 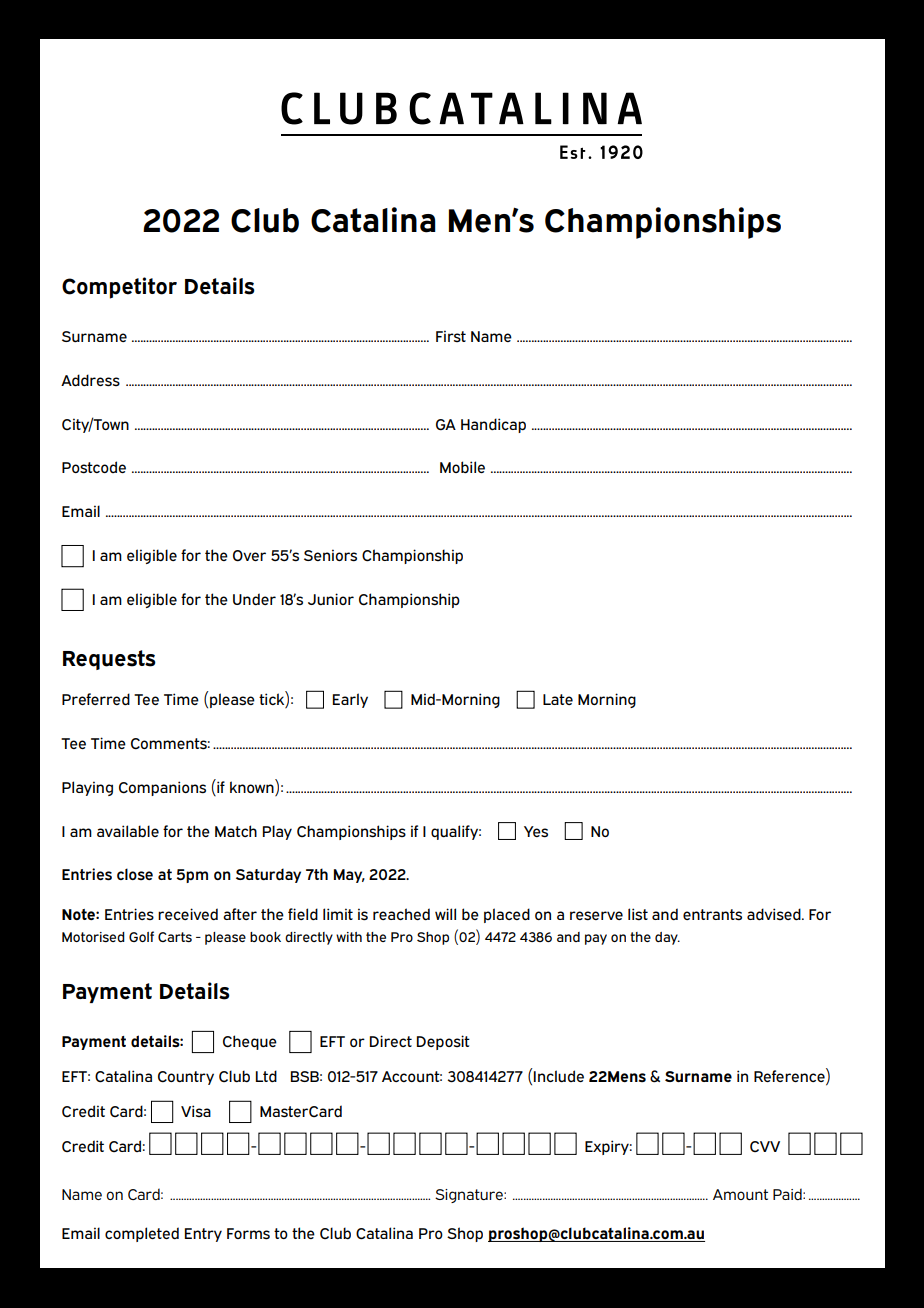 I want to click on Companions, so click(x=162, y=788).
